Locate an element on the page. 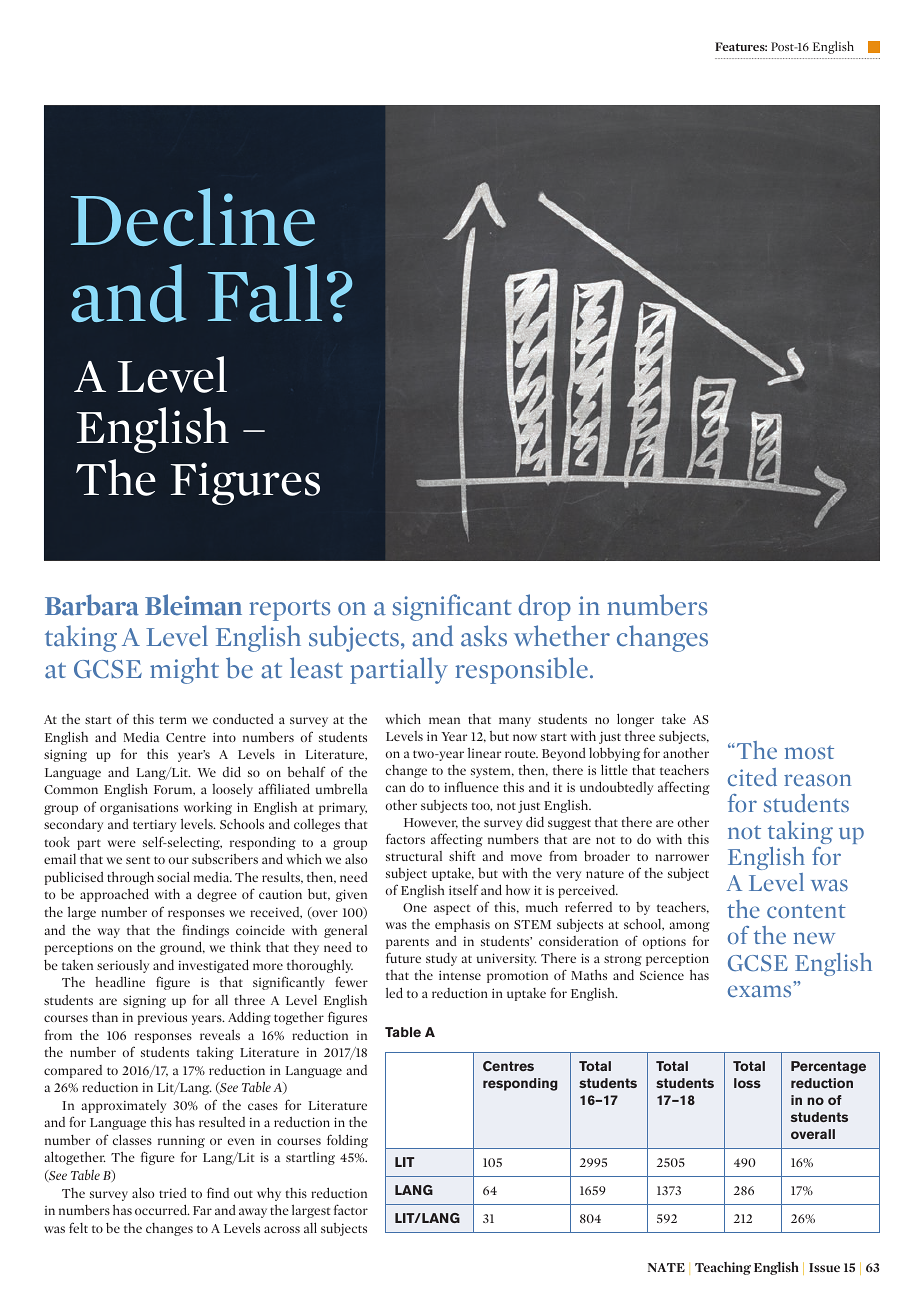  occurred is located at coordinates (162, 1209).
